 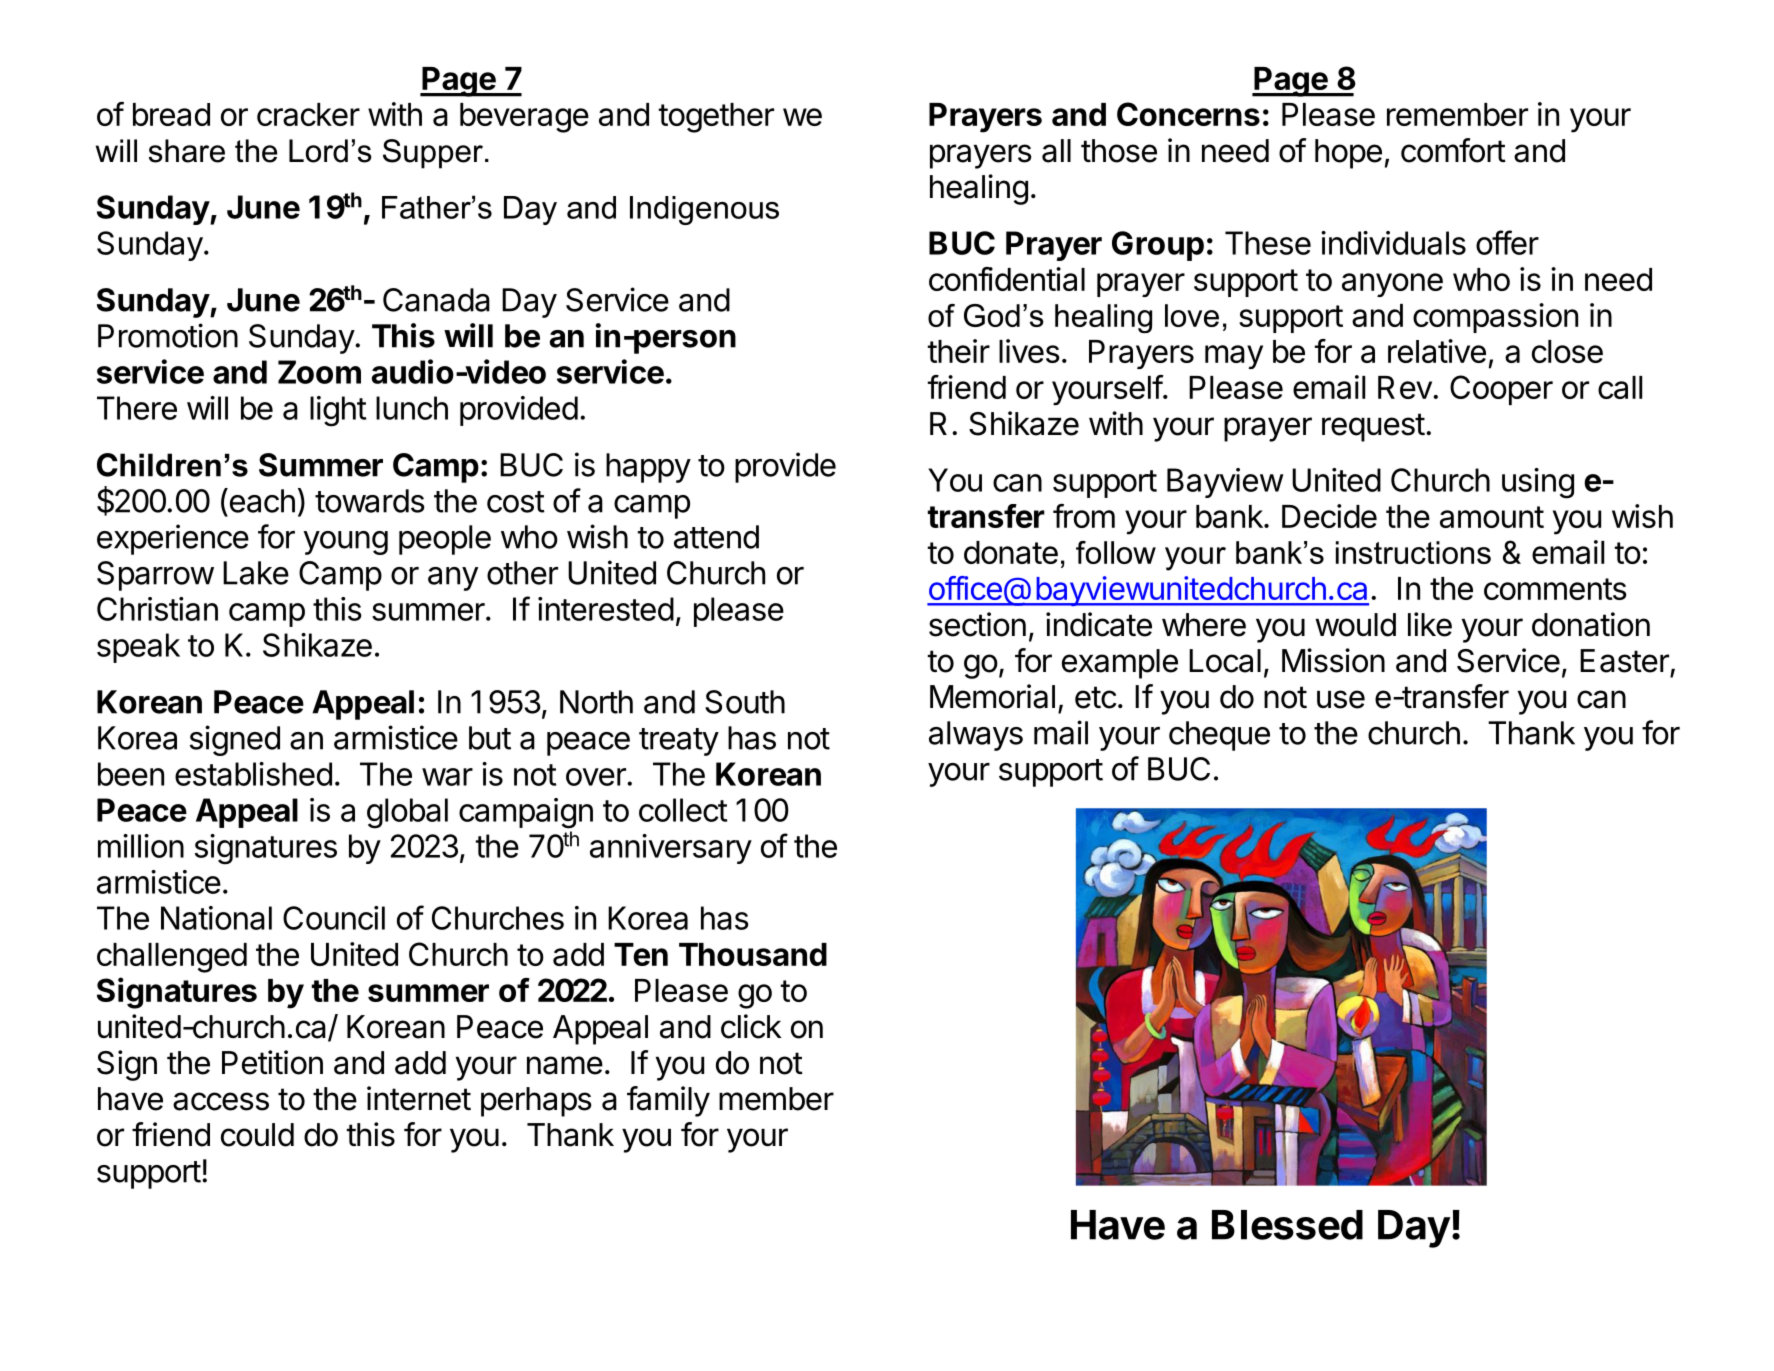 I want to click on attend, so click(x=716, y=537).
